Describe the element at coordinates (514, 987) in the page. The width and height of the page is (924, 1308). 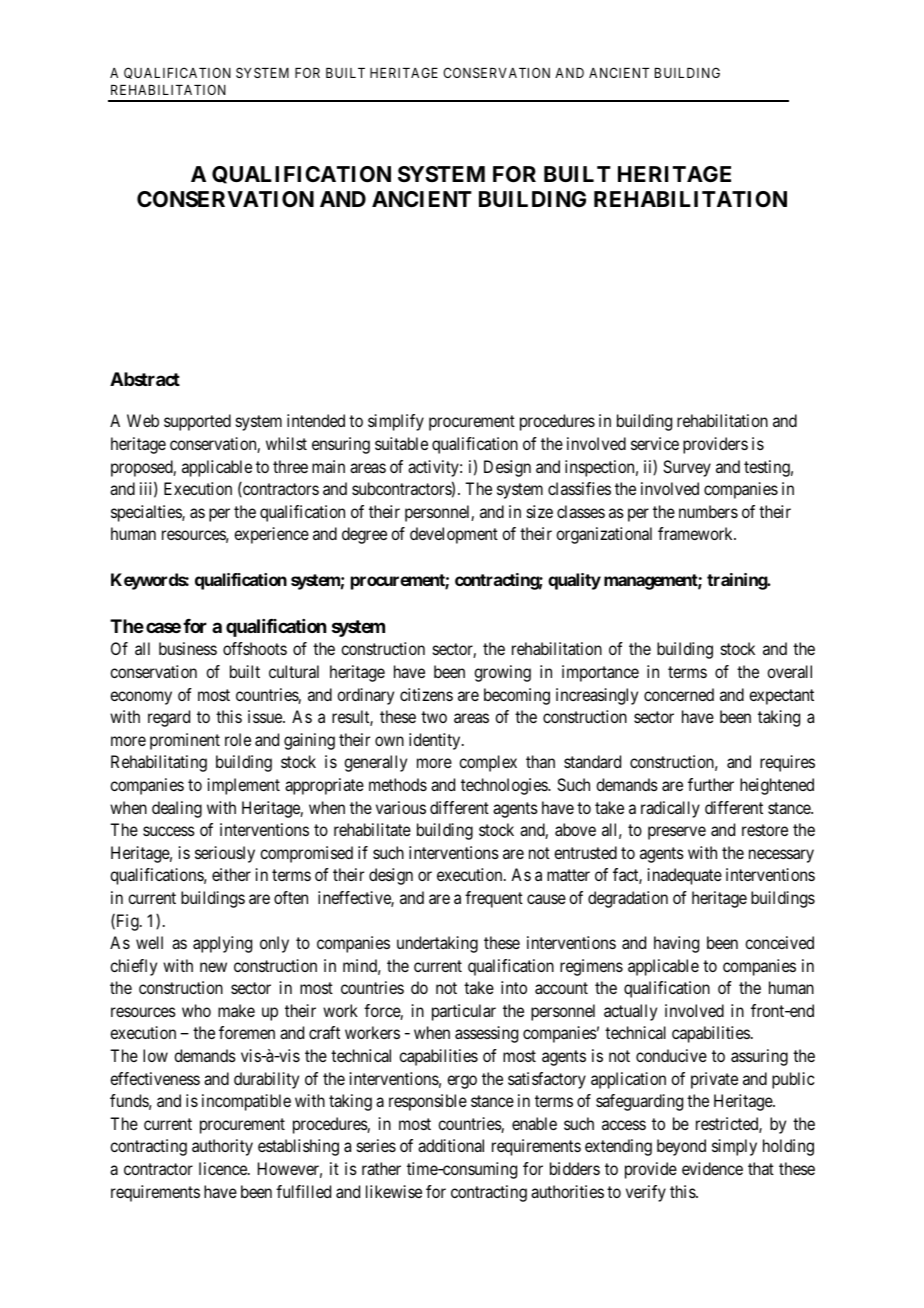
I see `into` at that location.
